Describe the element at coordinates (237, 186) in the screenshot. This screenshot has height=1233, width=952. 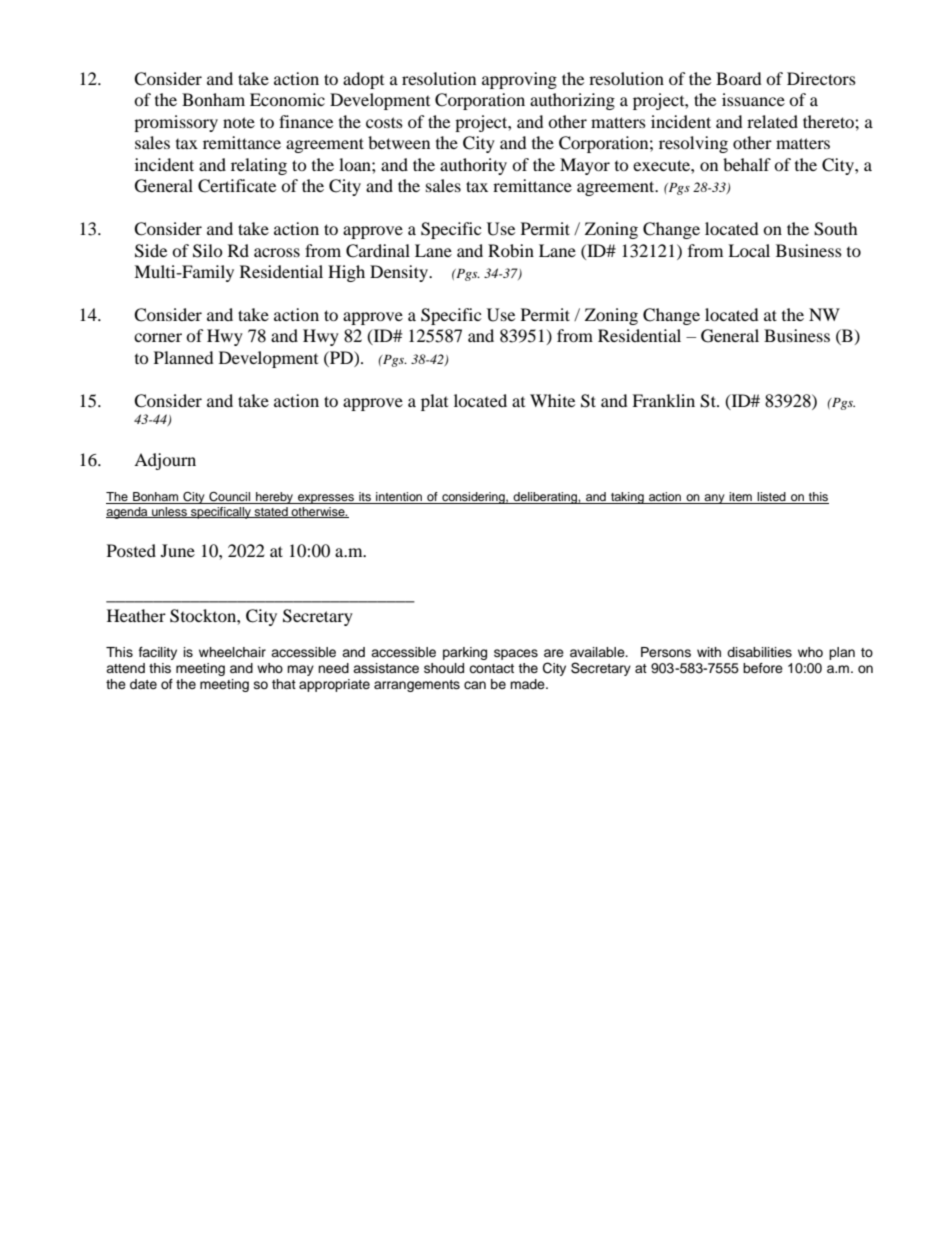
I see `Certificate` at that location.
